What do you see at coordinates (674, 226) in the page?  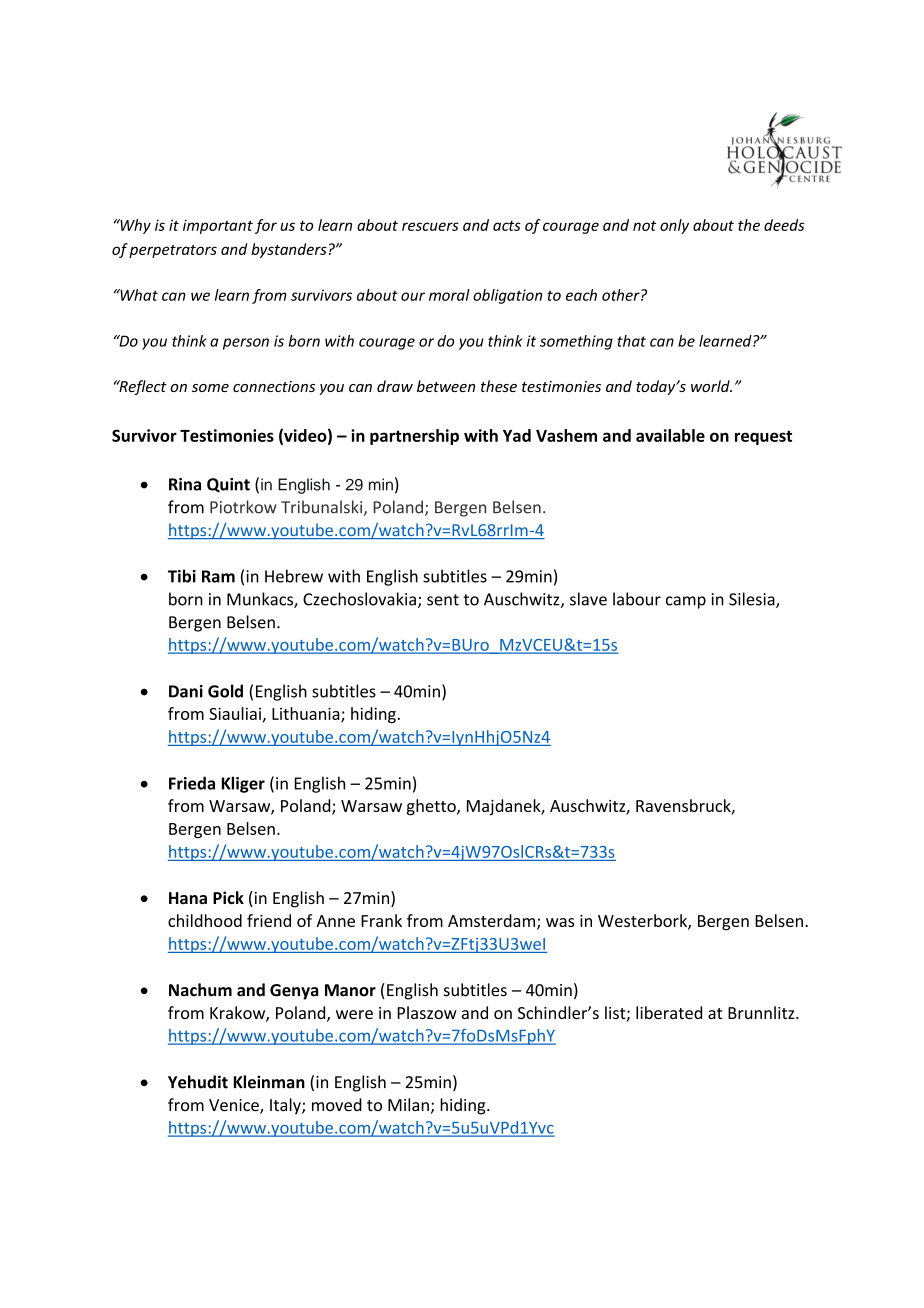 I see `only` at bounding box center [674, 226].
